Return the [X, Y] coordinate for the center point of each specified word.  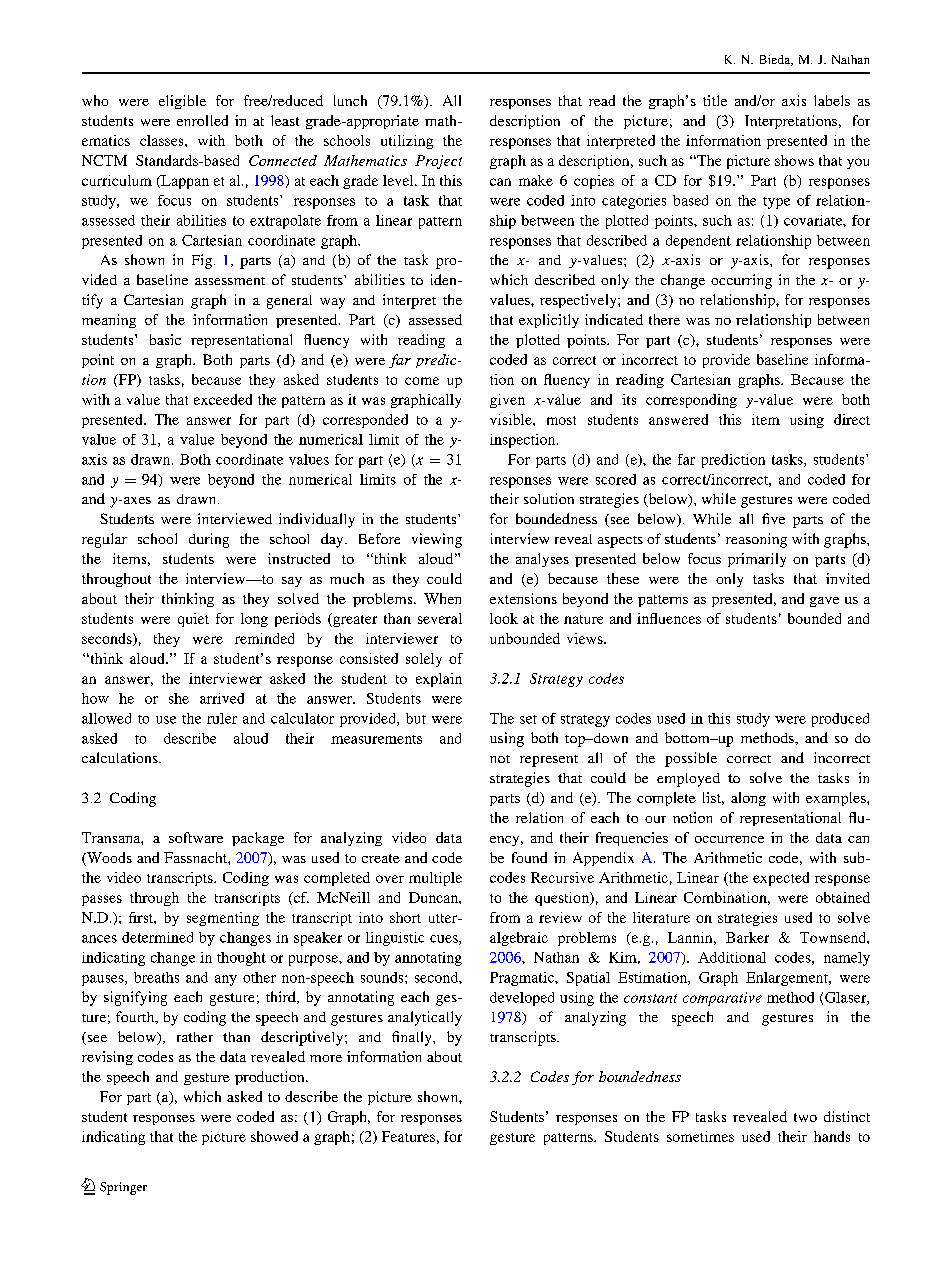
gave [824, 602]
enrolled [202, 120]
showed [274, 1136]
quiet [193, 620]
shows [794, 160]
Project [438, 162]
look [504, 618]
